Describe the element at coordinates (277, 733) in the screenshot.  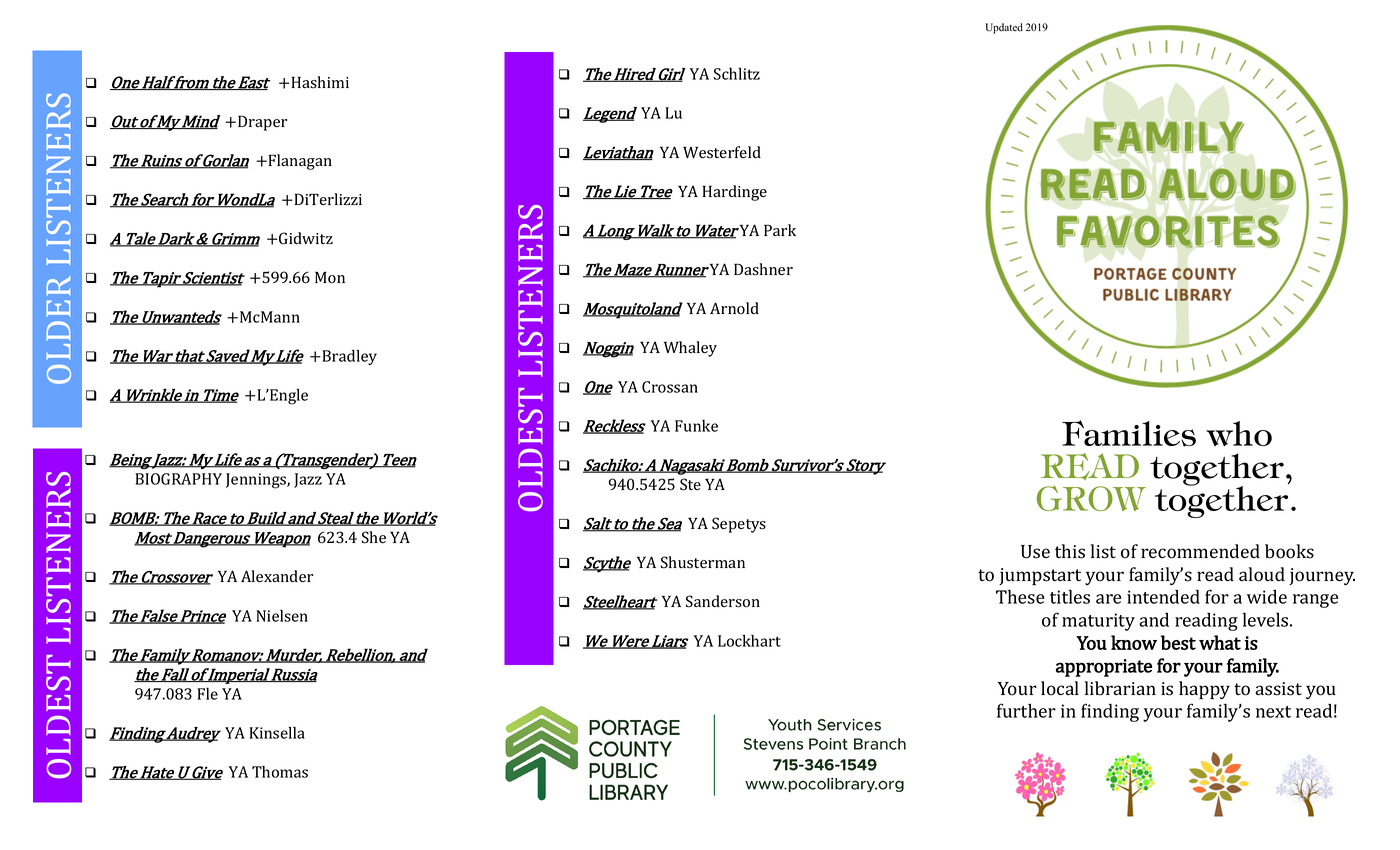
I see `Kinsella` at that location.
